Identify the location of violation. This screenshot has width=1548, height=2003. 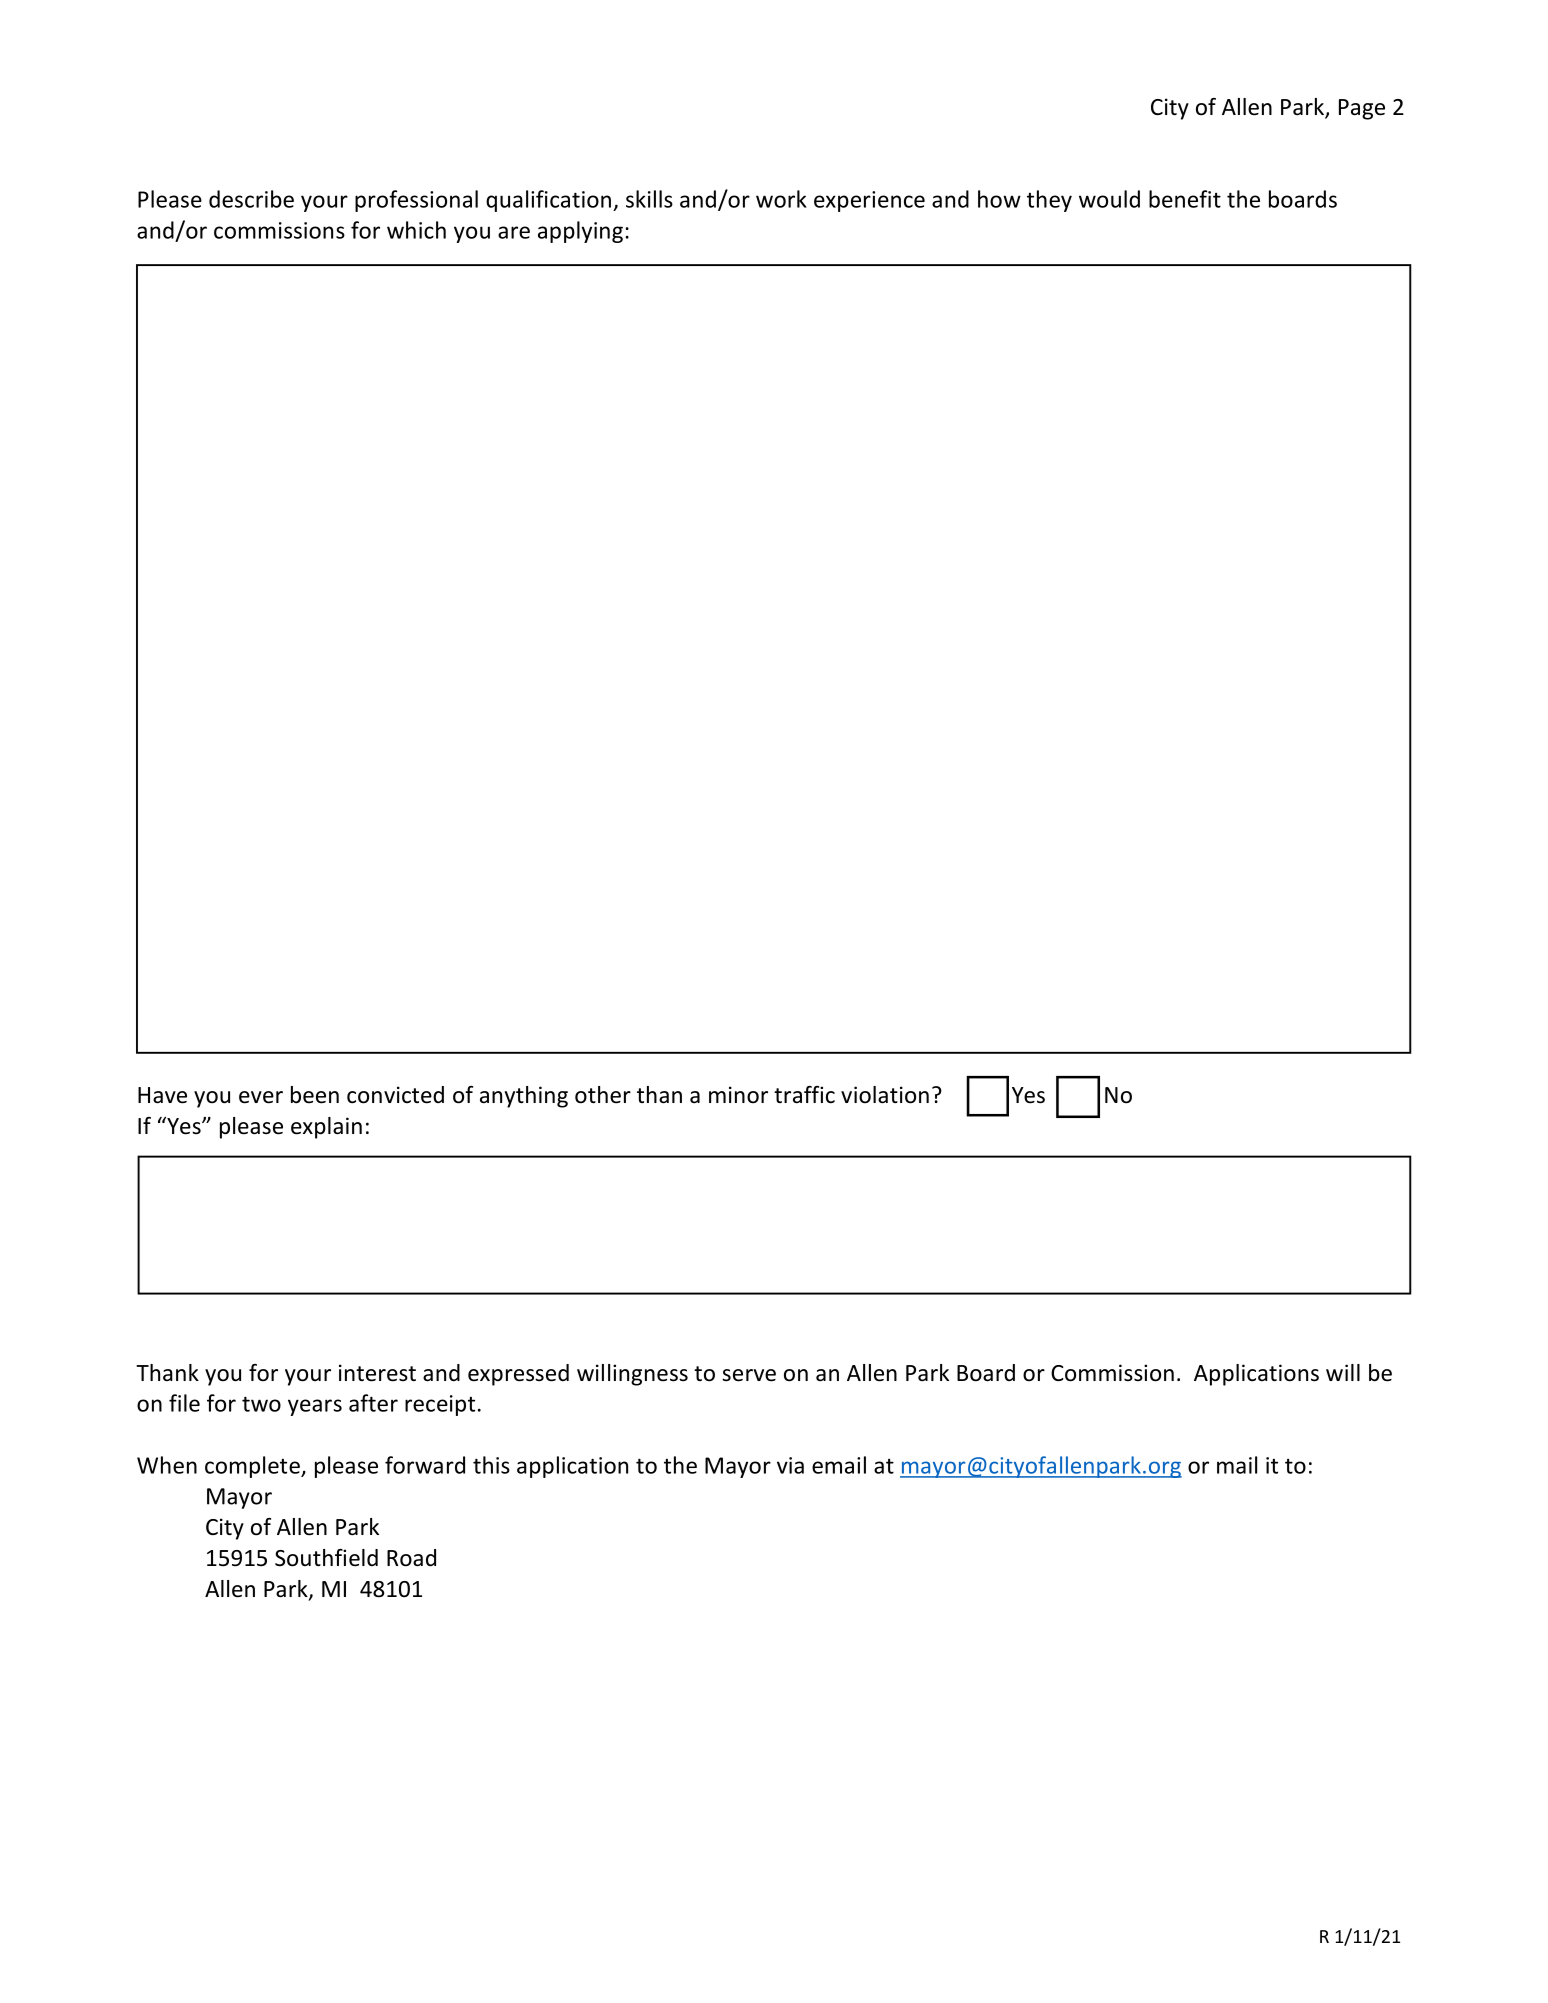
(885, 1095).
